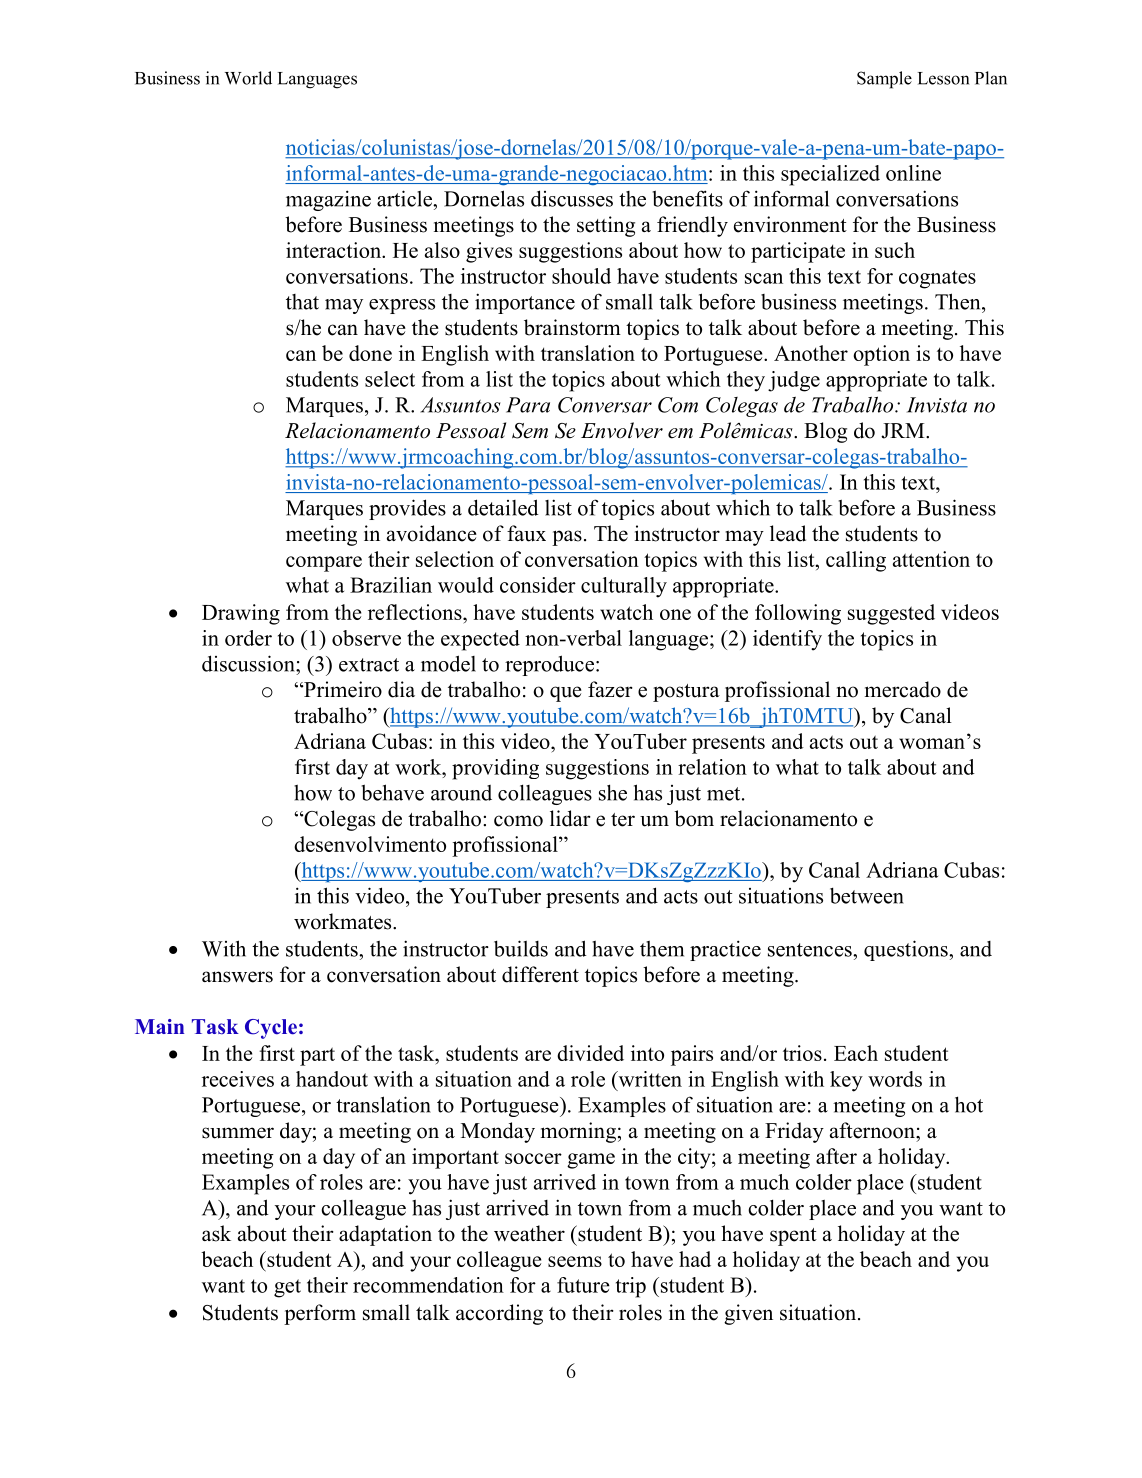 Image resolution: width=1142 pixels, height=1478 pixels. What do you see at coordinates (370, 353) in the screenshot?
I see `done` at bounding box center [370, 353].
